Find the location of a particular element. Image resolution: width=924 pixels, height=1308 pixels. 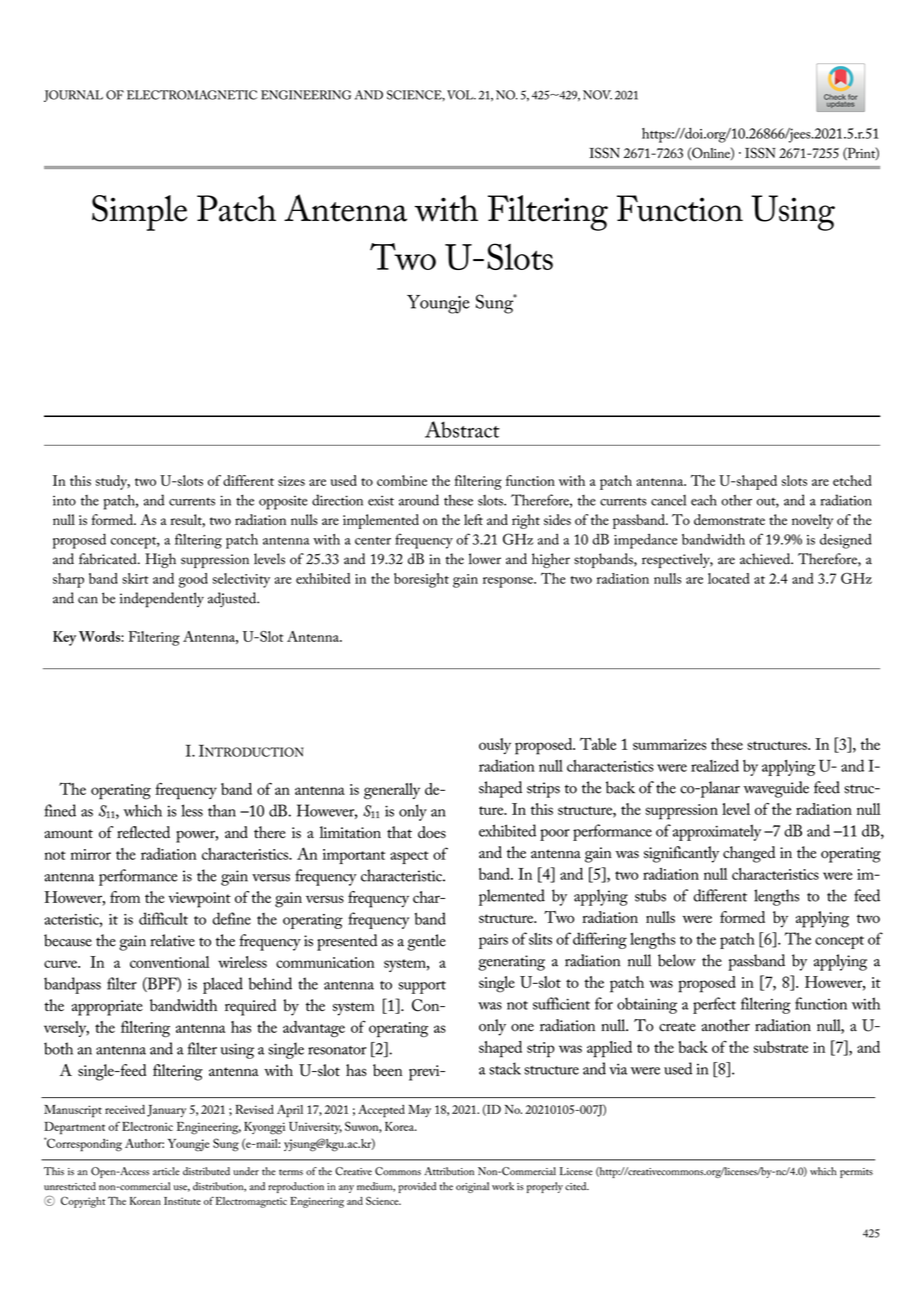

response is located at coordinates (509, 582).
